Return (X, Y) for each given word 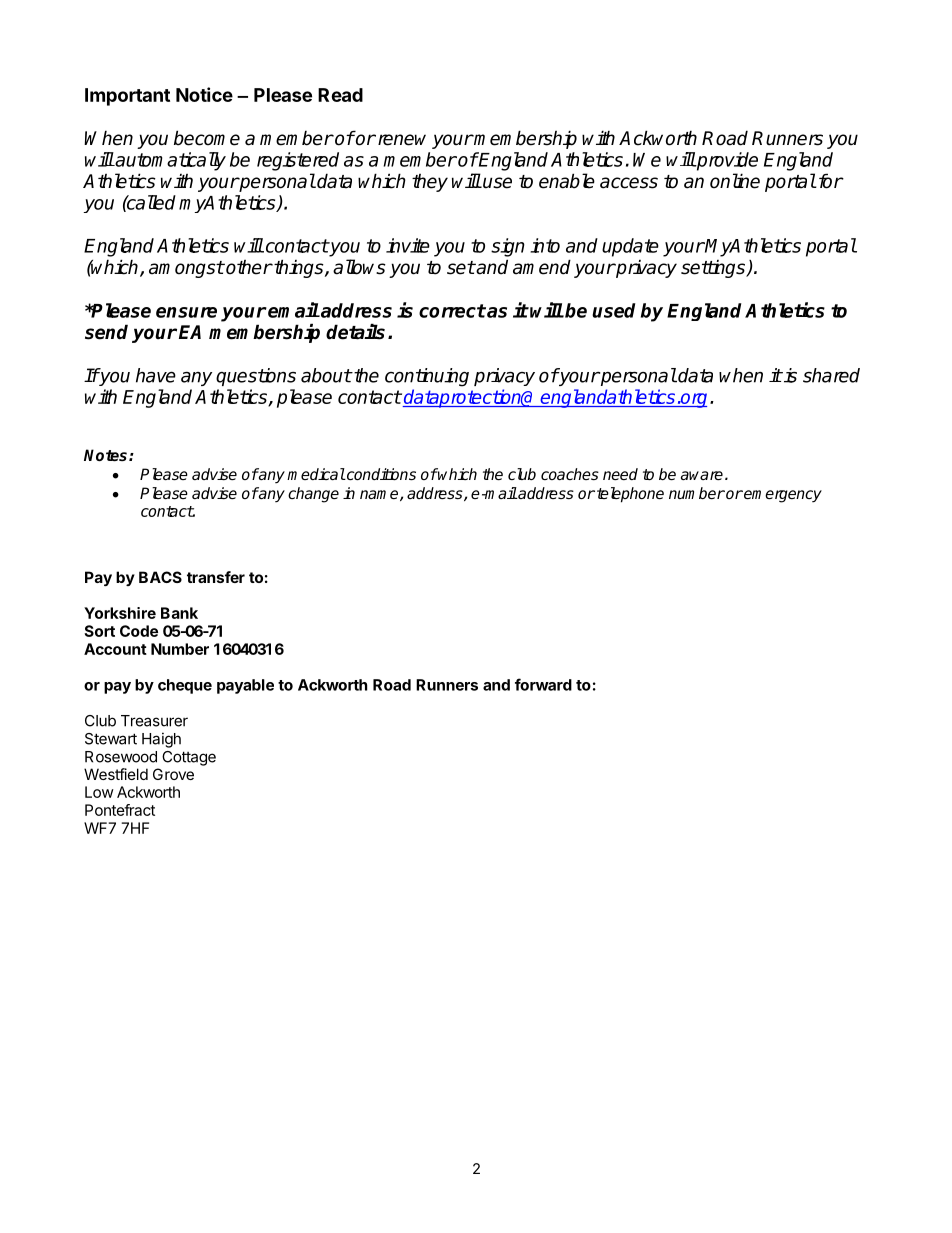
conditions (380, 474)
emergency (782, 496)
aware (702, 475)
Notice (204, 94)
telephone (630, 495)
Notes (107, 455)
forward (543, 684)
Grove (173, 774)
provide (726, 161)
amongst (186, 269)
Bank (179, 613)
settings (714, 269)
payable (245, 686)
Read (340, 95)
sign (508, 247)
